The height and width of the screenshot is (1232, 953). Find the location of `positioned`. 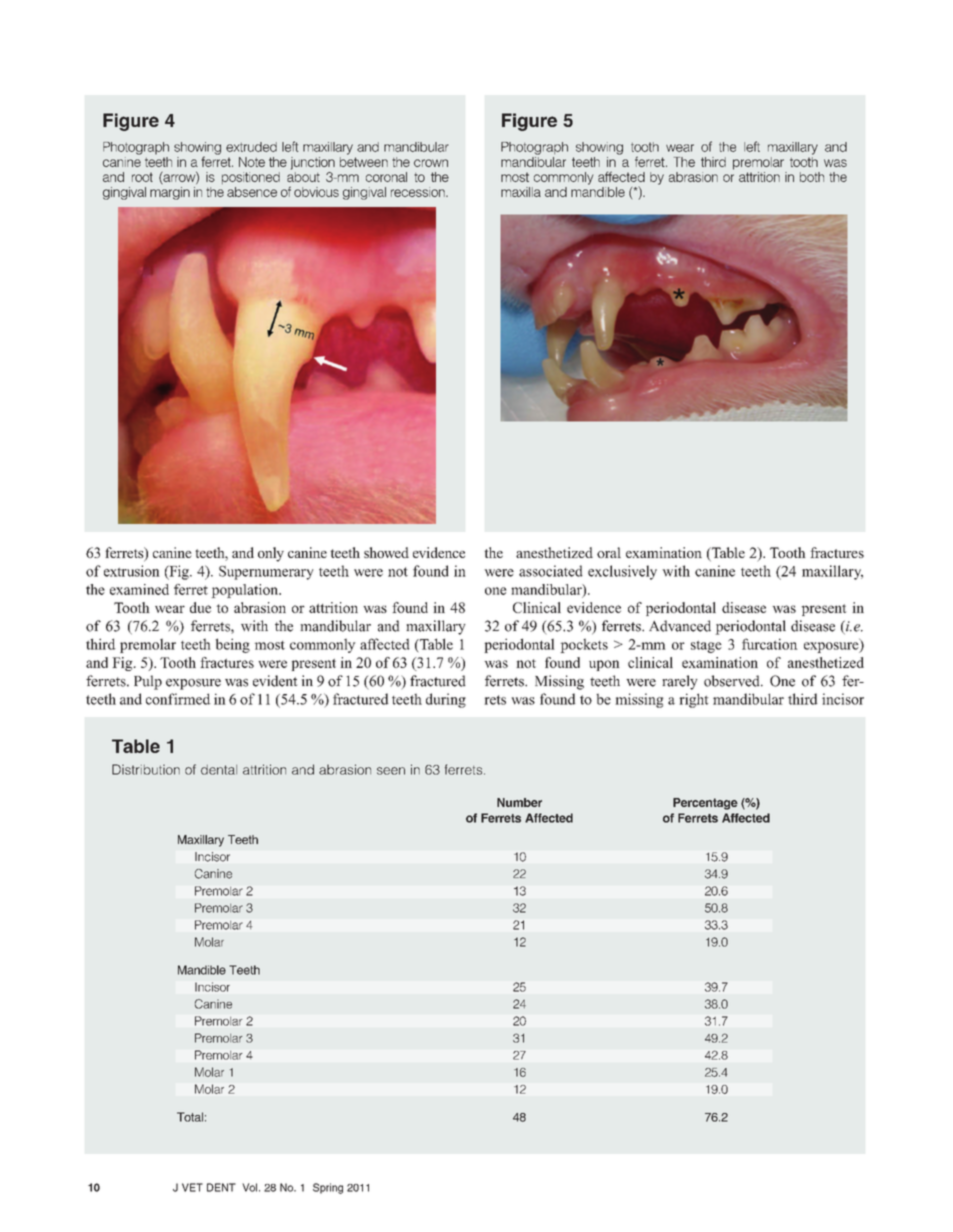

positioned is located at coordinates (251, 178).
